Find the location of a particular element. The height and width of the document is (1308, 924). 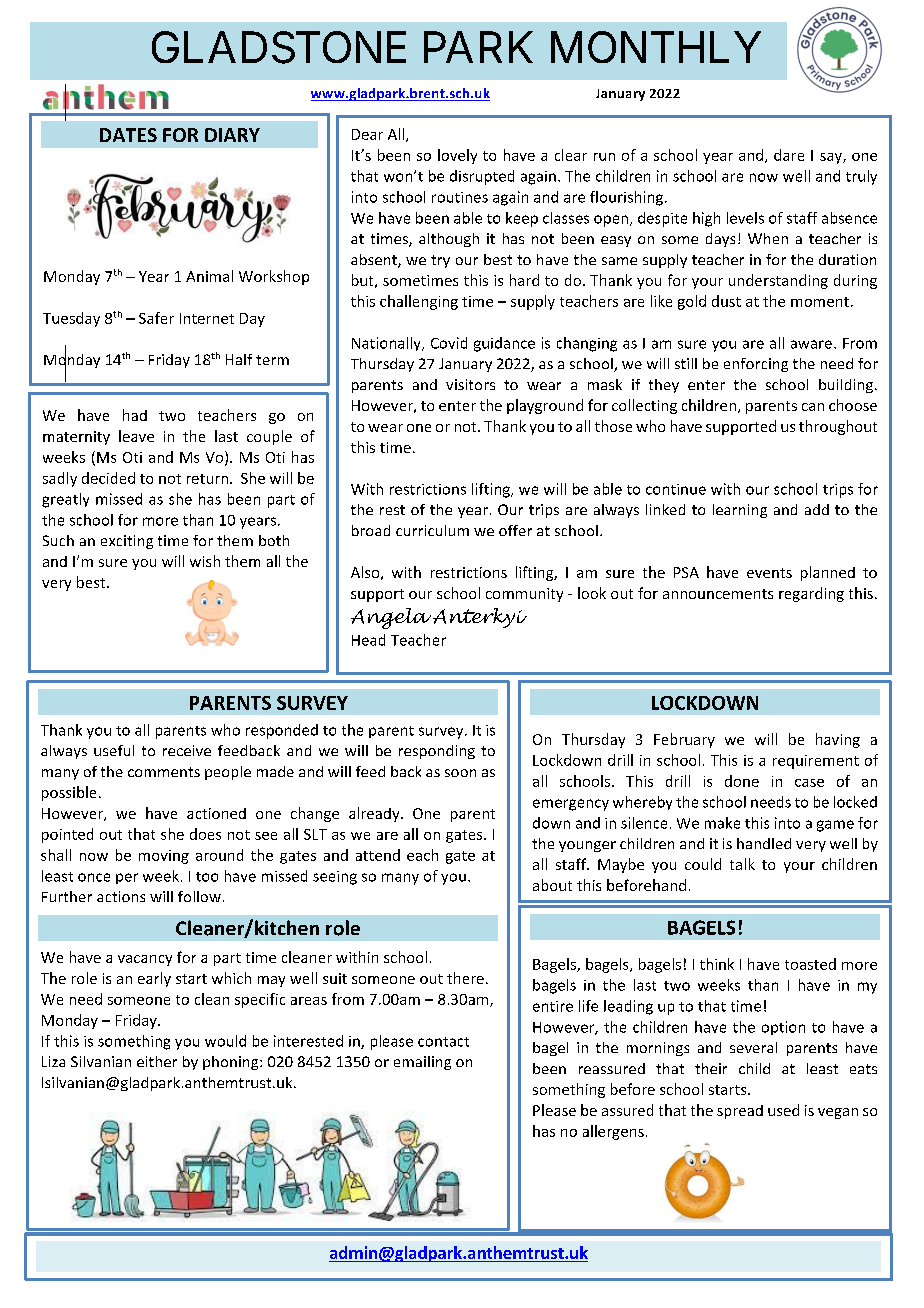

either is located at coordinates (157, 1061).
